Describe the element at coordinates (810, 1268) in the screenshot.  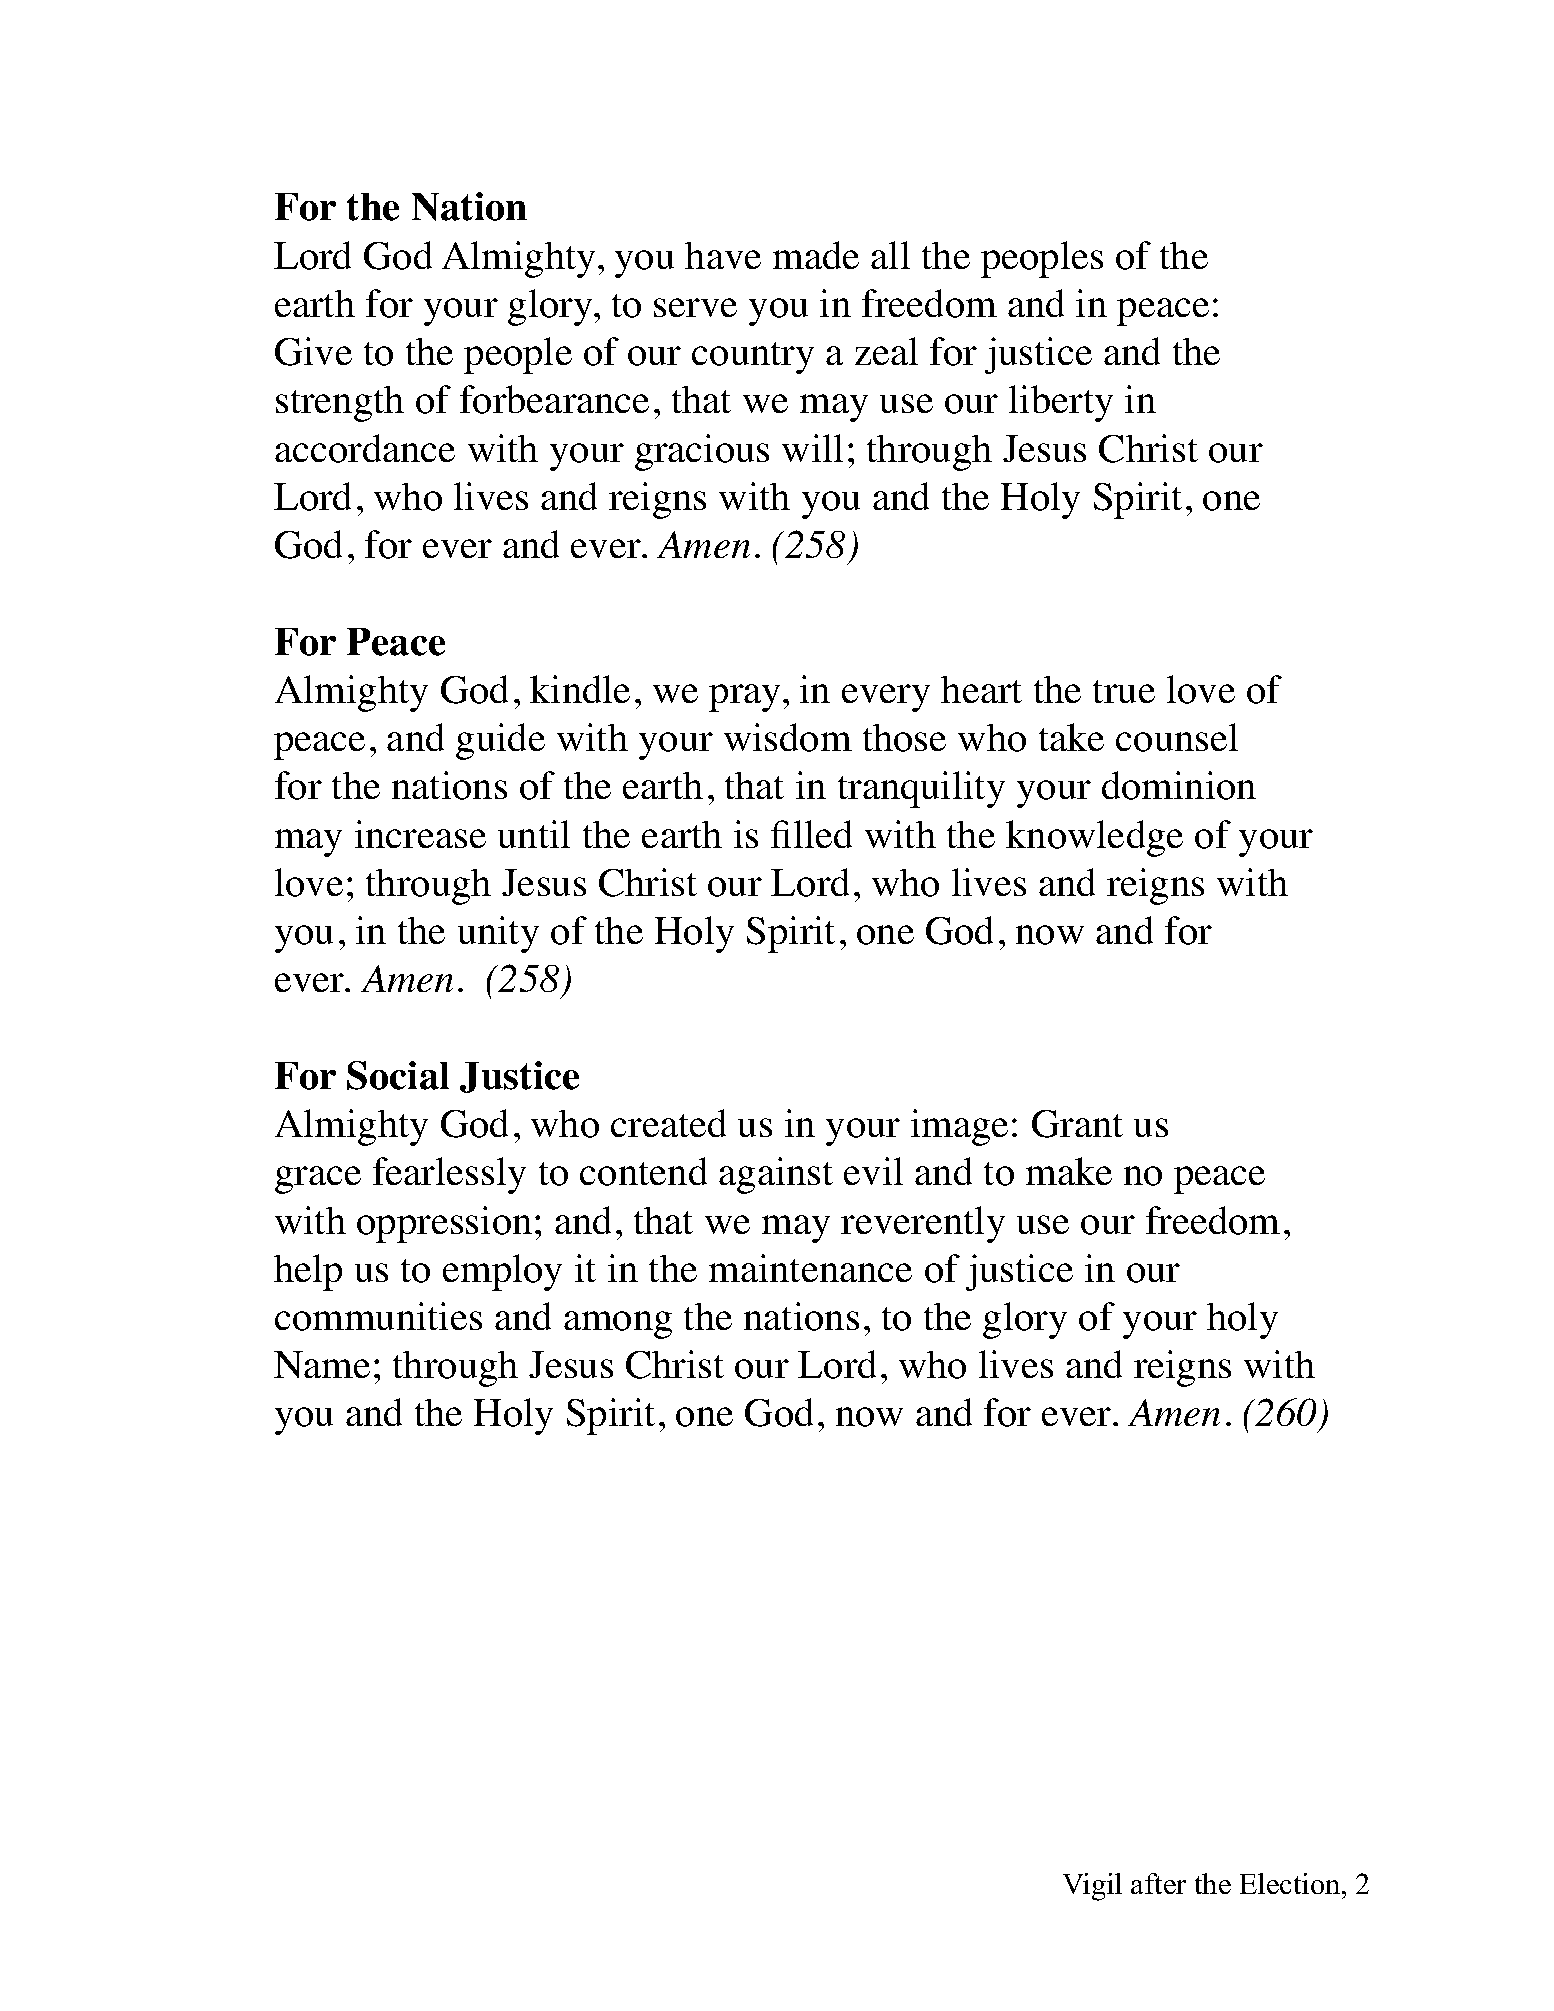
I see `maintenance` at that location.
